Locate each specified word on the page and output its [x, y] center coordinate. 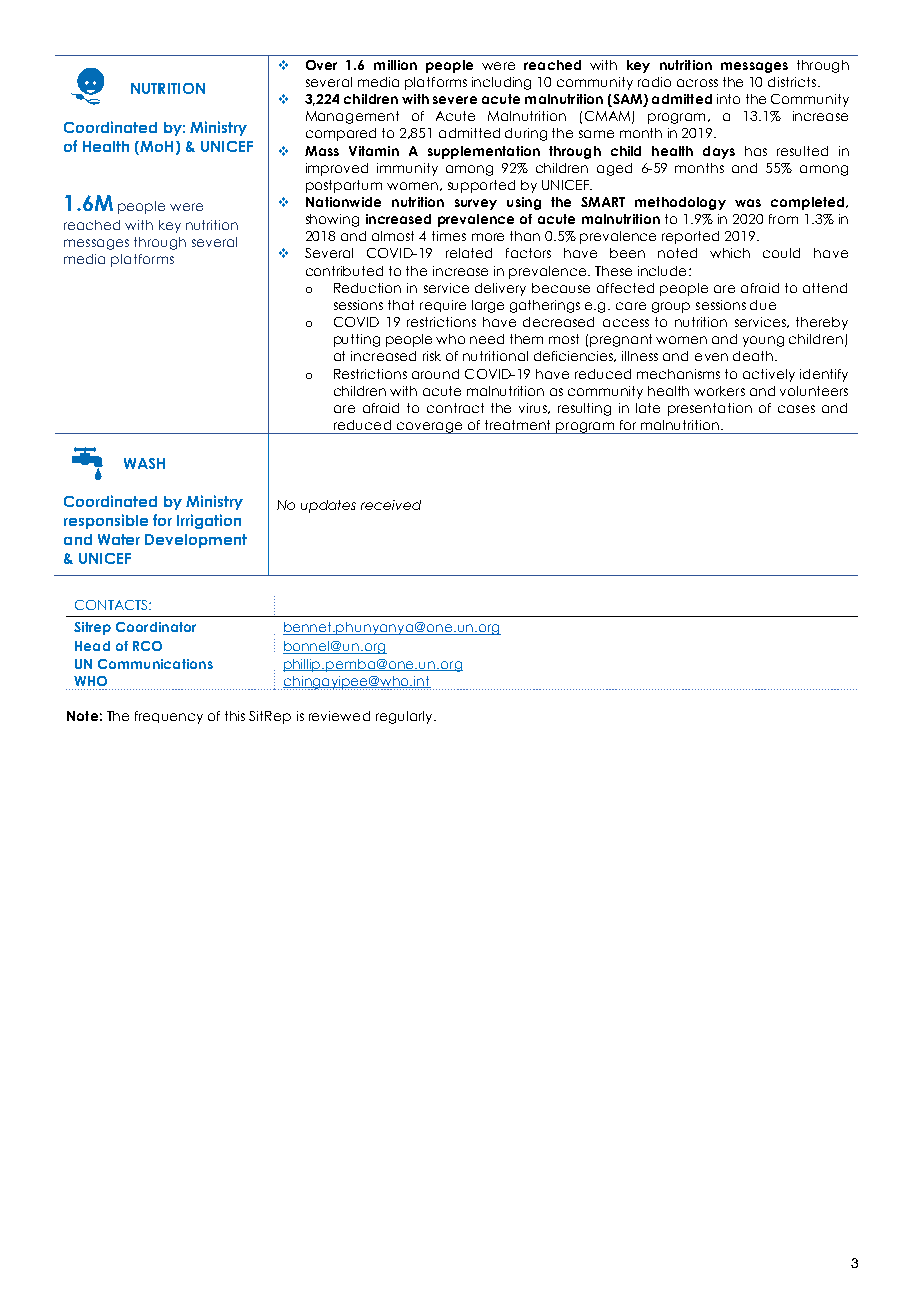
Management [352, 117]
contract [455, 408]
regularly [405, 717]
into [728, 99]
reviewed [339, 716]
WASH [144, 463]
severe [455, 100]
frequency [169, 717]
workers [719, 391]
